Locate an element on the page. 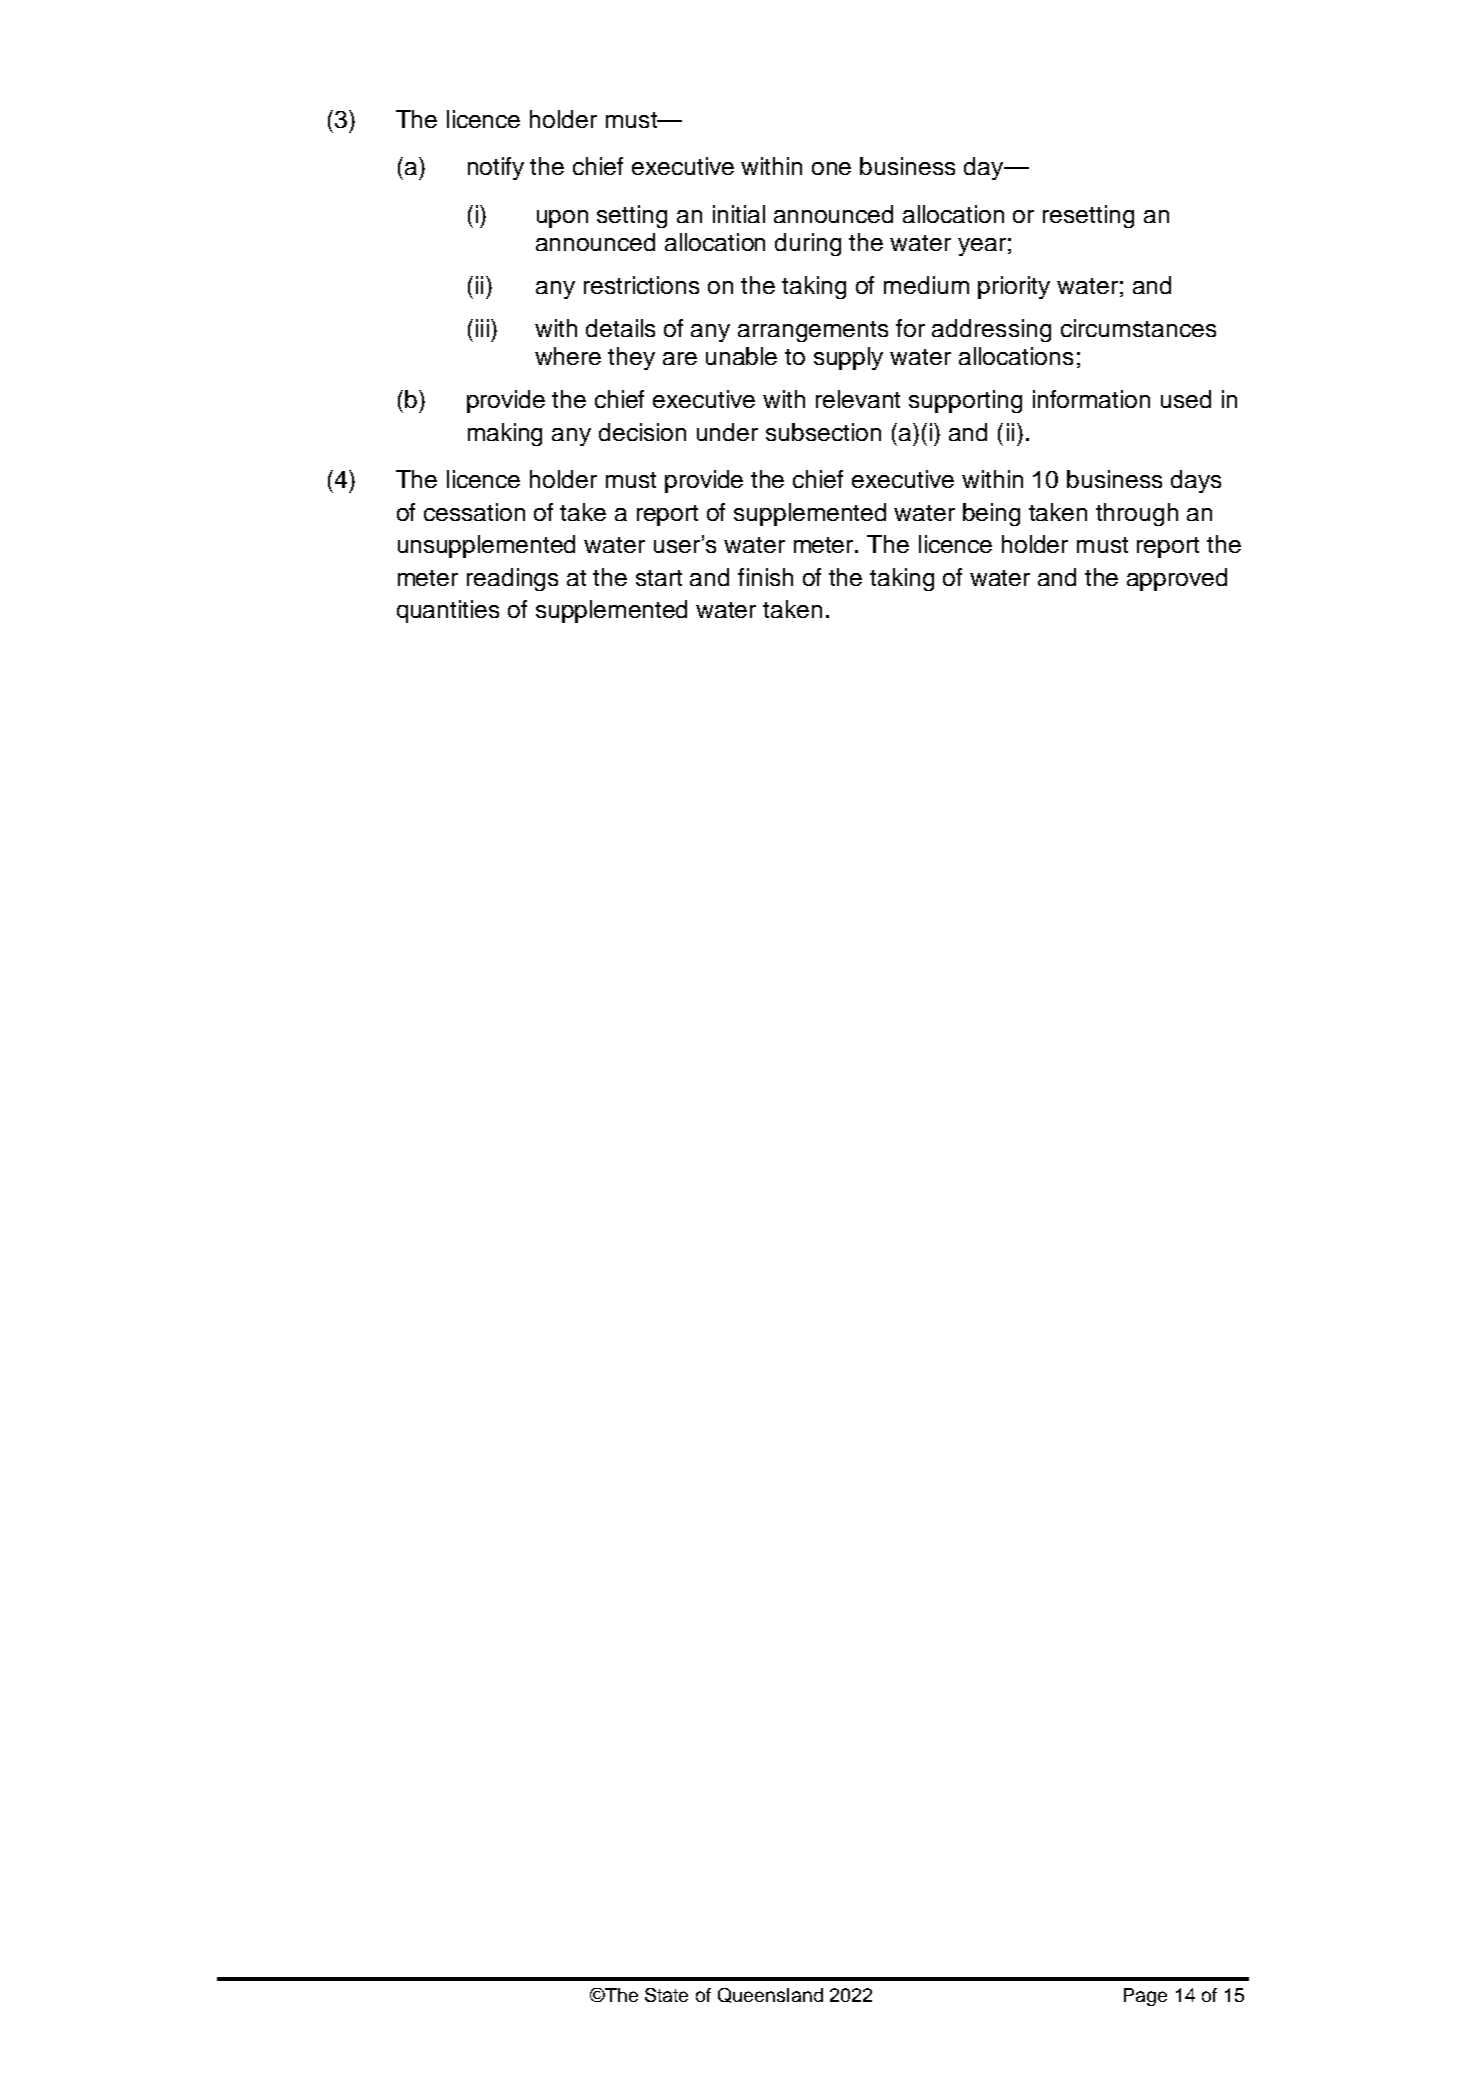 This image has height=2073, width=1466. start is located at coordinates (659, 578).
